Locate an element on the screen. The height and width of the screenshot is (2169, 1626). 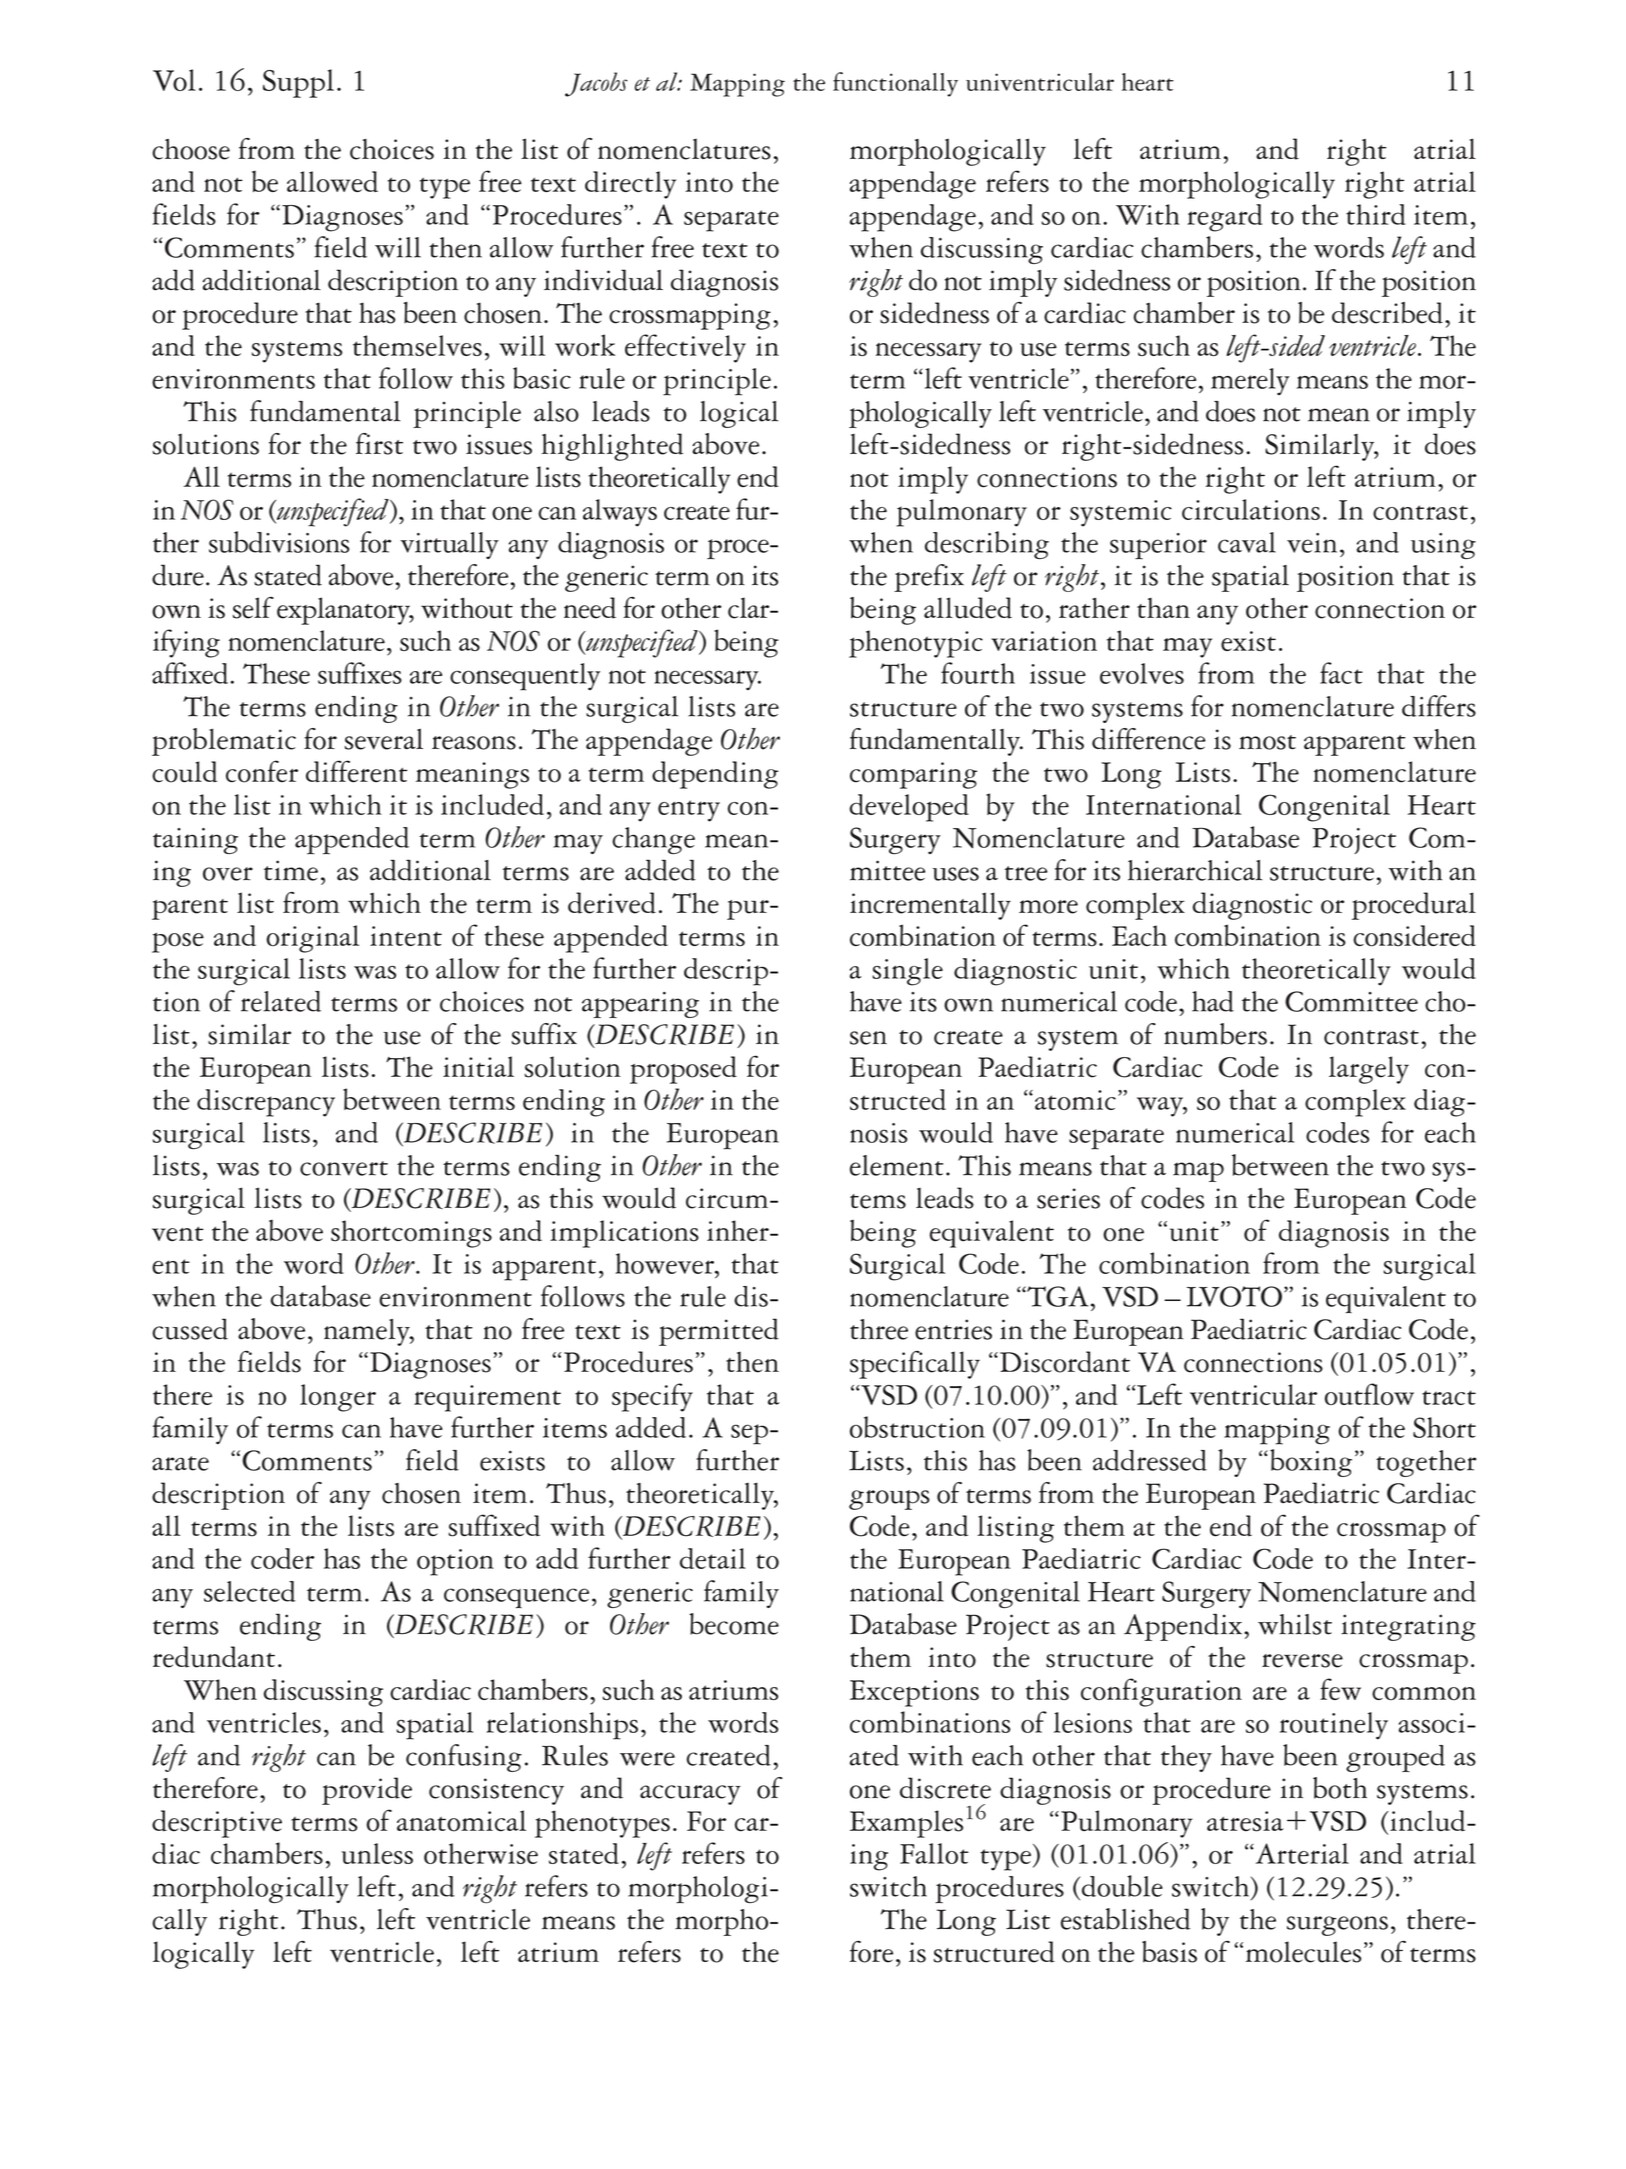
original is located at coordinates (312, 939).
